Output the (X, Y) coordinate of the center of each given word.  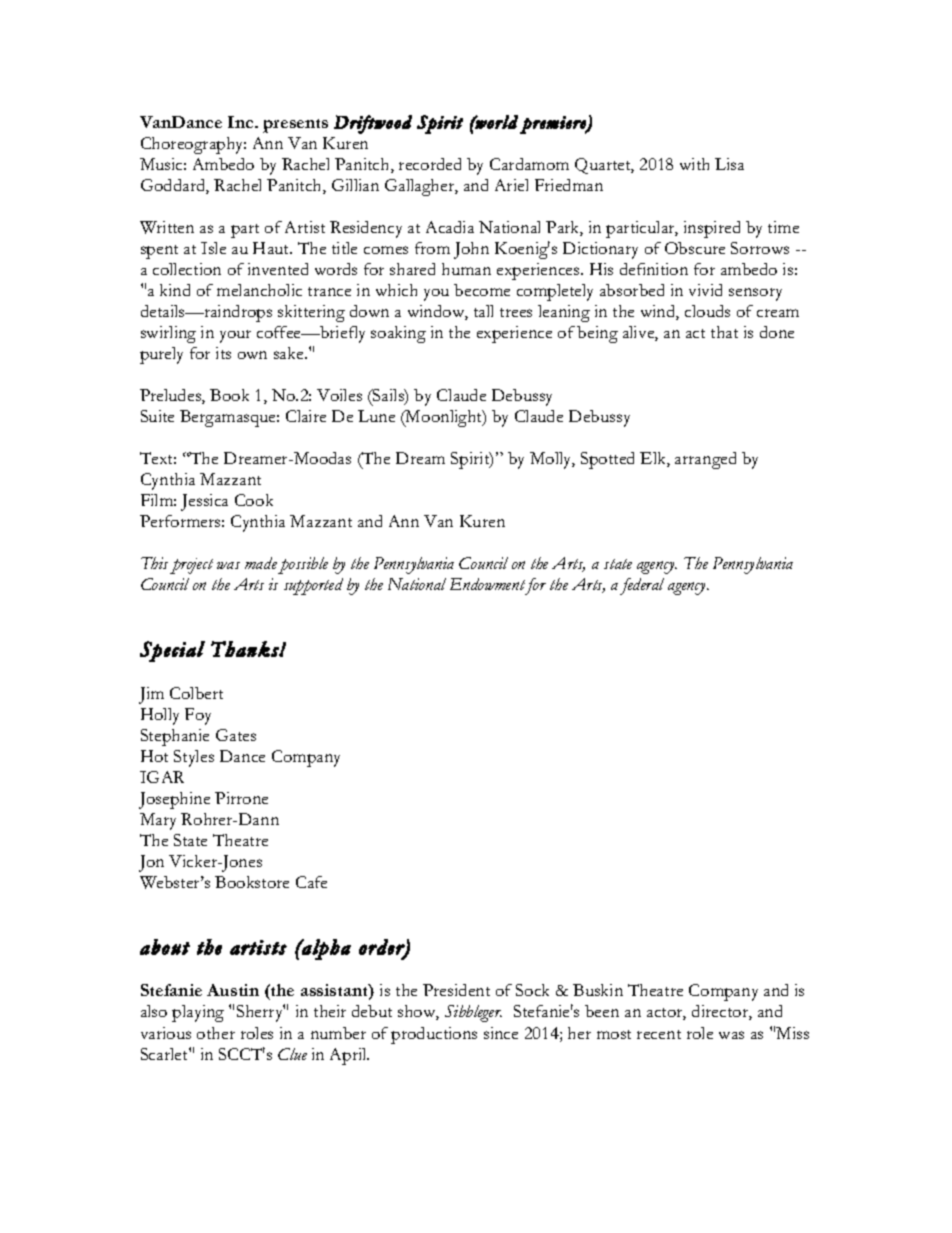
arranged (705, 460)
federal (642, 586)
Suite (157, 416)
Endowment (489, 586)
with (694, 164)
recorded (430, 164)
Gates (236, 735)
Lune (376, 416)
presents (295, 126)
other (216, 1033)
